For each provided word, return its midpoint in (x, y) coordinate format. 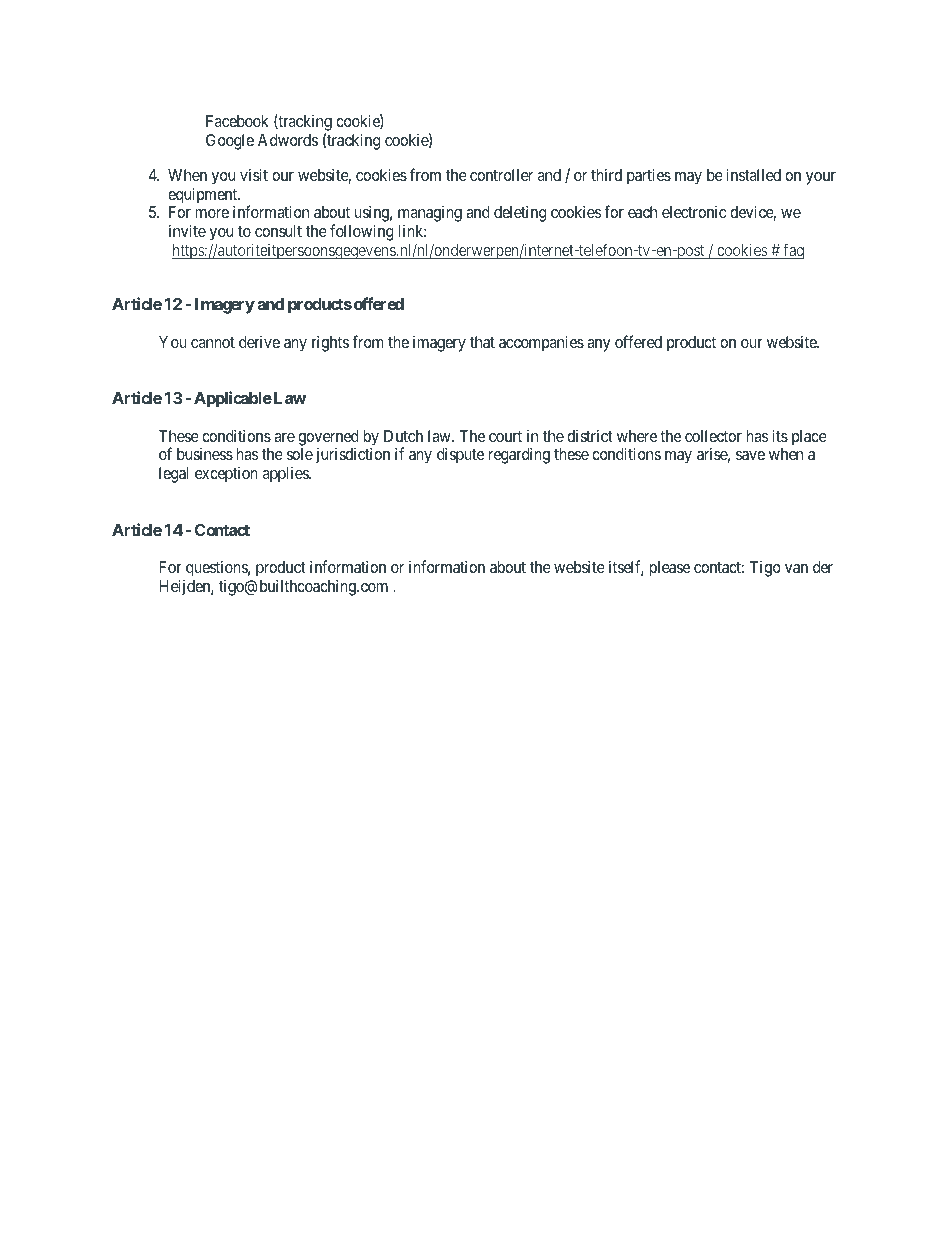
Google (230, 142)
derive (259, 342)
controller (501, 175)
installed (753, 174)
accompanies (541, 343)
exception (226, 475)
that (482, 342)
